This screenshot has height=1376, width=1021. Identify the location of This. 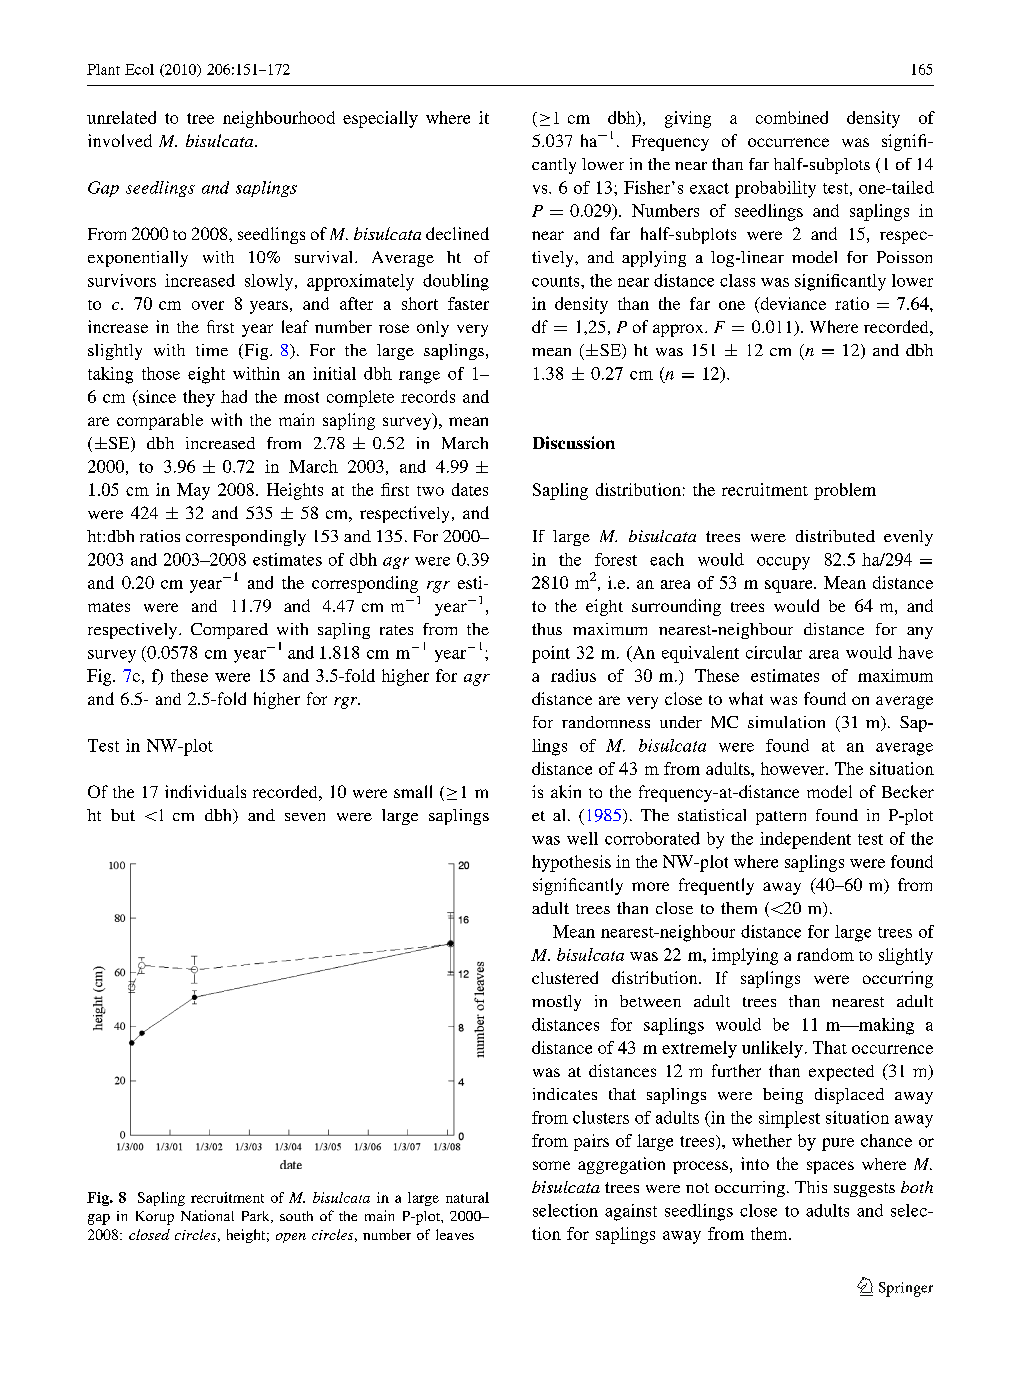
(811, 1187).
